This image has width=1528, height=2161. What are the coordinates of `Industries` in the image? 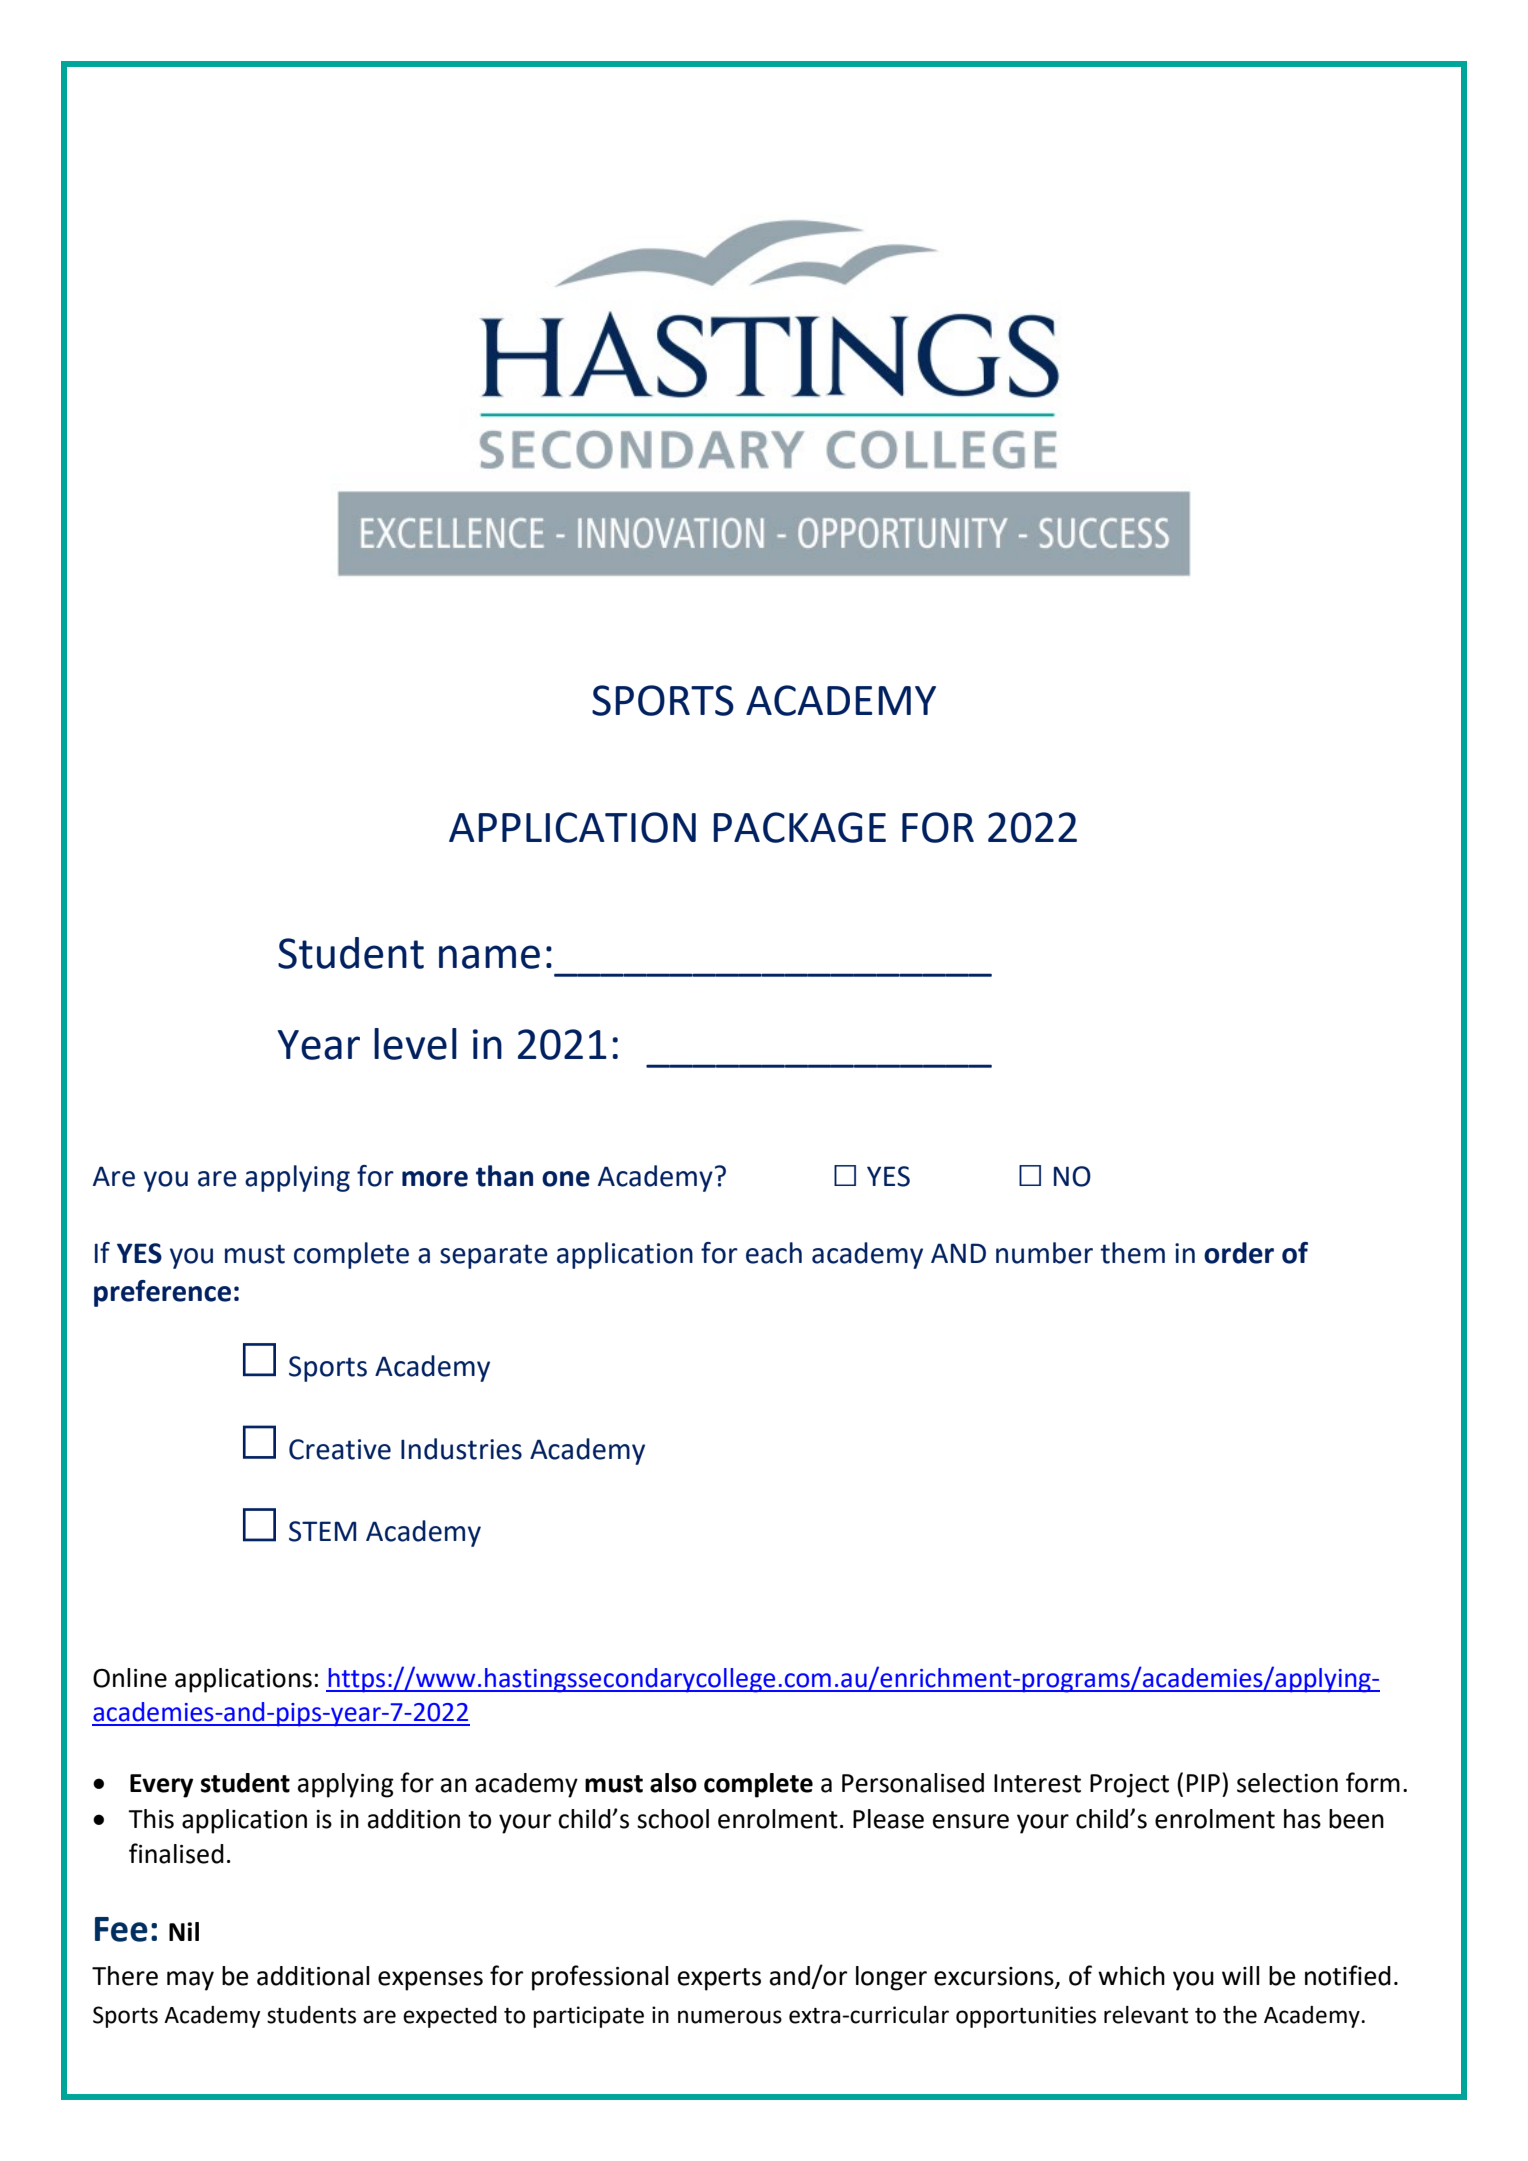 It's located at (461, 1449).
